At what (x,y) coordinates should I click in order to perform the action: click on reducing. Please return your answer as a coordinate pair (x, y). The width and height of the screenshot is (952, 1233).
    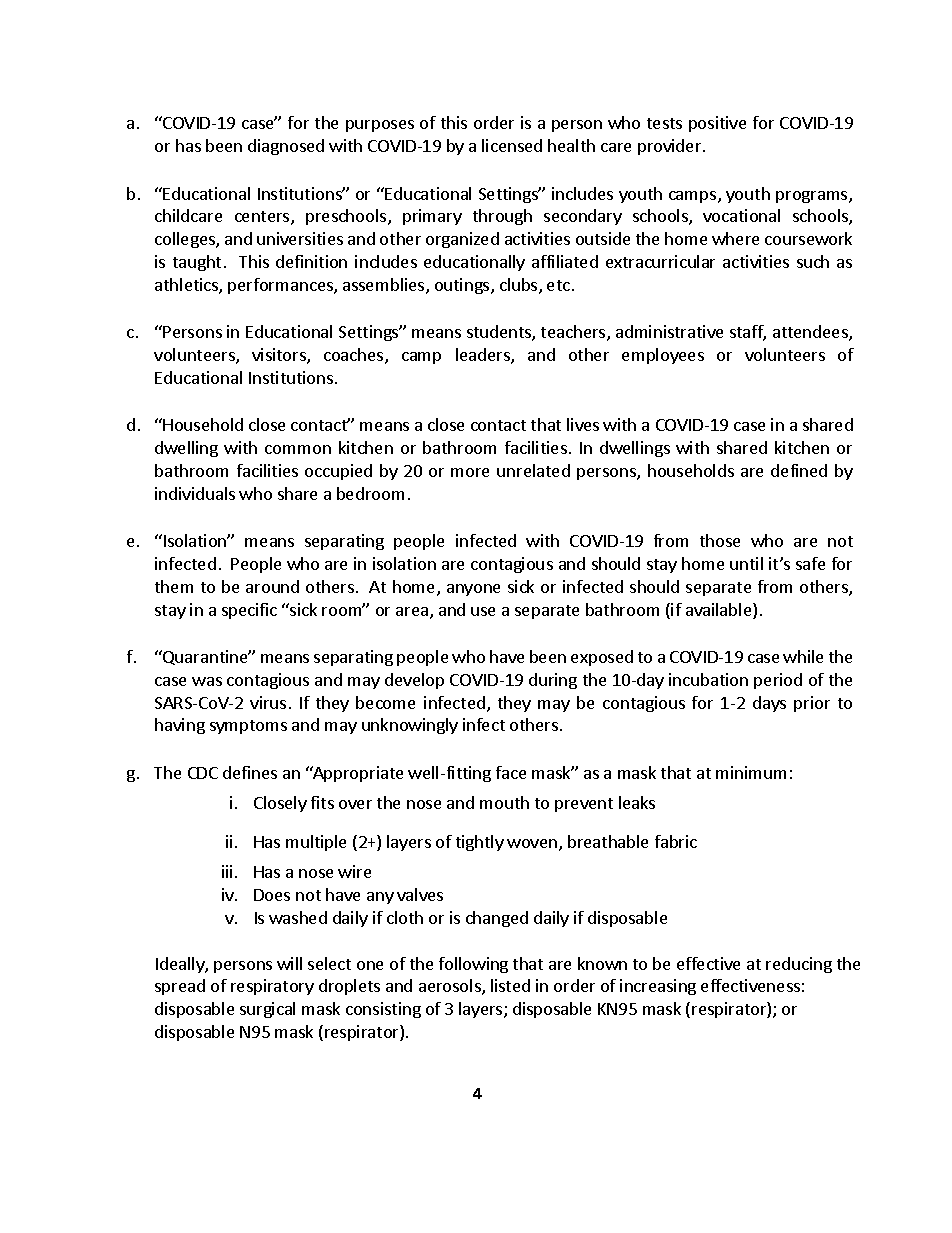
    Looking at the image, I should click on (799, 965).
